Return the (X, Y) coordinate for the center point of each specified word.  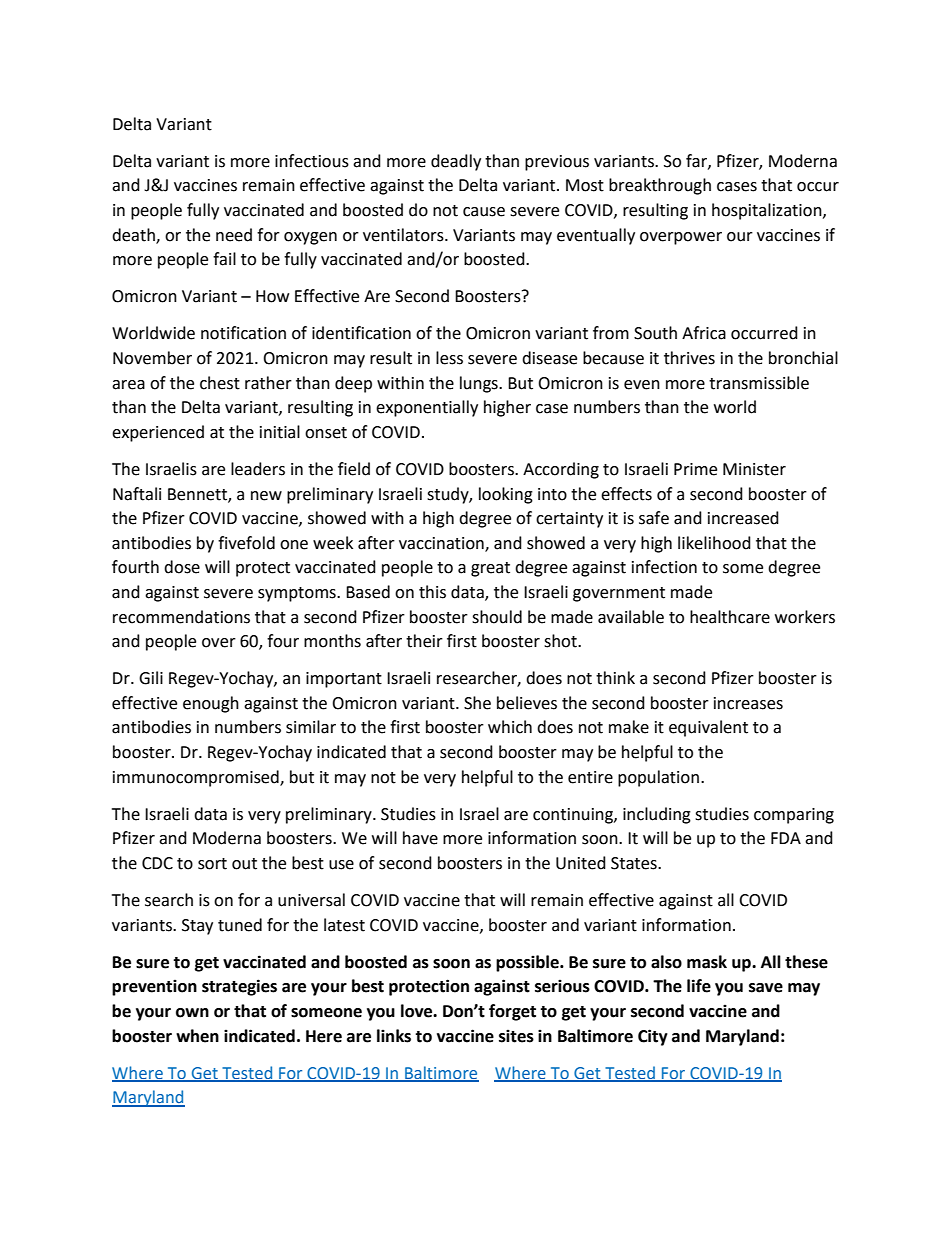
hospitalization (768, 211)
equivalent (708, 728)
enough (211, 704)
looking (506, 495)
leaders (258, 469)
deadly (456, 162)
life (699, 986)
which (510, 727)
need (234, 235)
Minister (754, 469)
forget (512, 1012)
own (192, 1013)
